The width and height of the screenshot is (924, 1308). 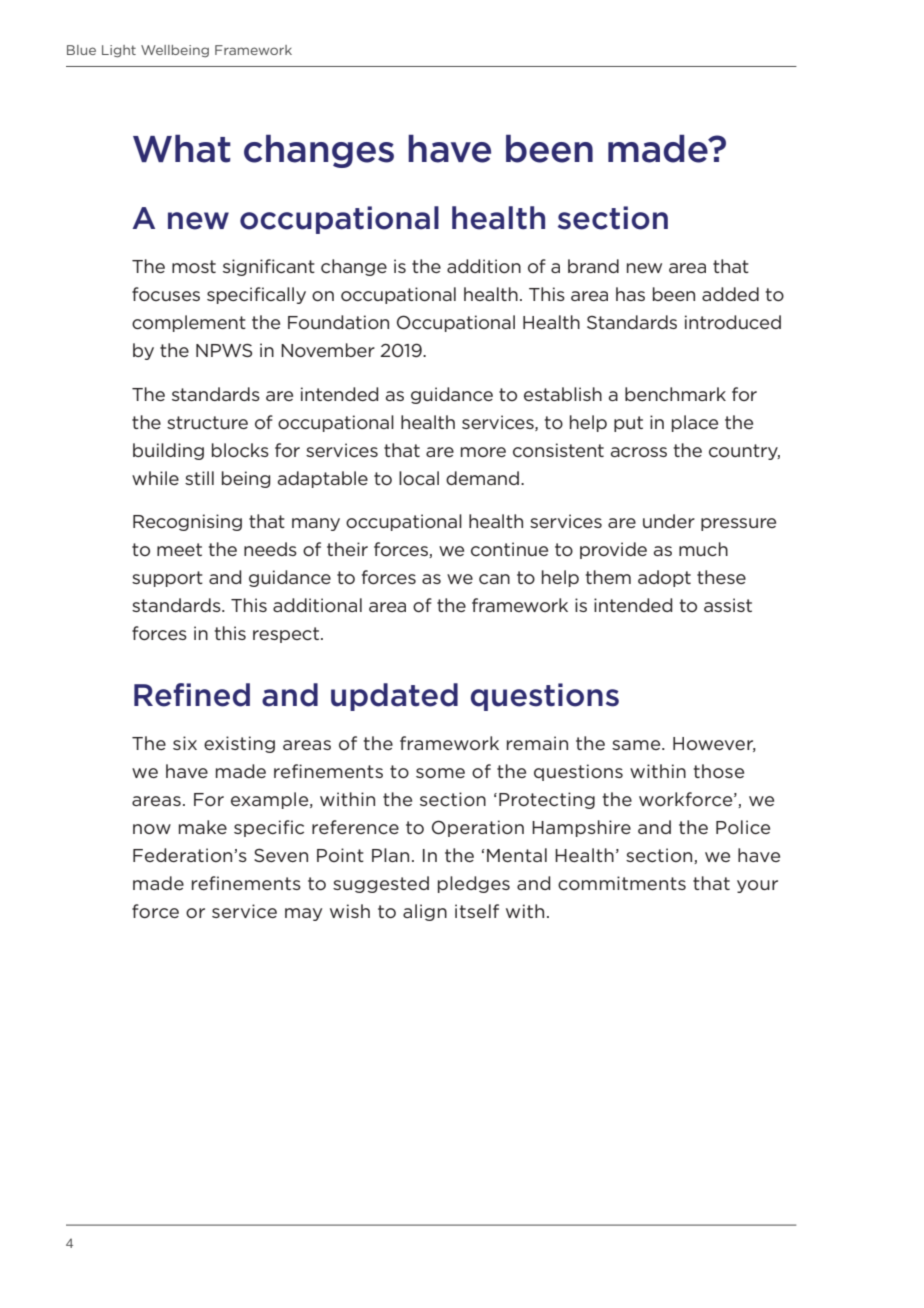 What do you see at coordinates (637, 745) in the screenshot?
I see `same` at bounding box center [637, 745].
